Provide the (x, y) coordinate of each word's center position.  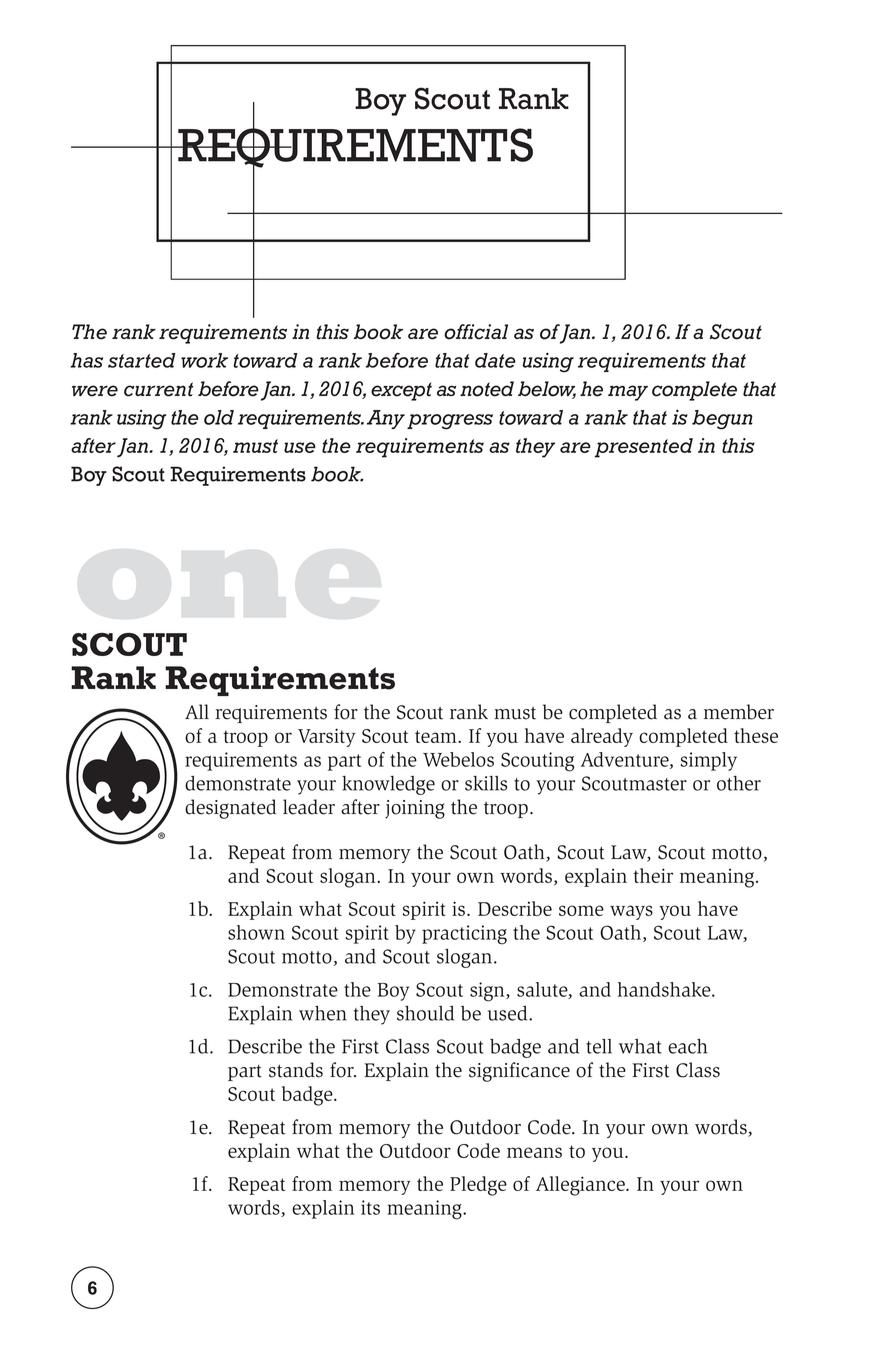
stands (296, 1070)
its (370, 1207)
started (142, 360)
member (739, 712)
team (437, 736)
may (628, 393)
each (687, 1046)
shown (256, 932)
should (425, 1013)
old (219, 417)
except (401, 391)
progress (450, 422)
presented (644, 448)
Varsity (326, 737)
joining (415, 809)
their (653, 875)
